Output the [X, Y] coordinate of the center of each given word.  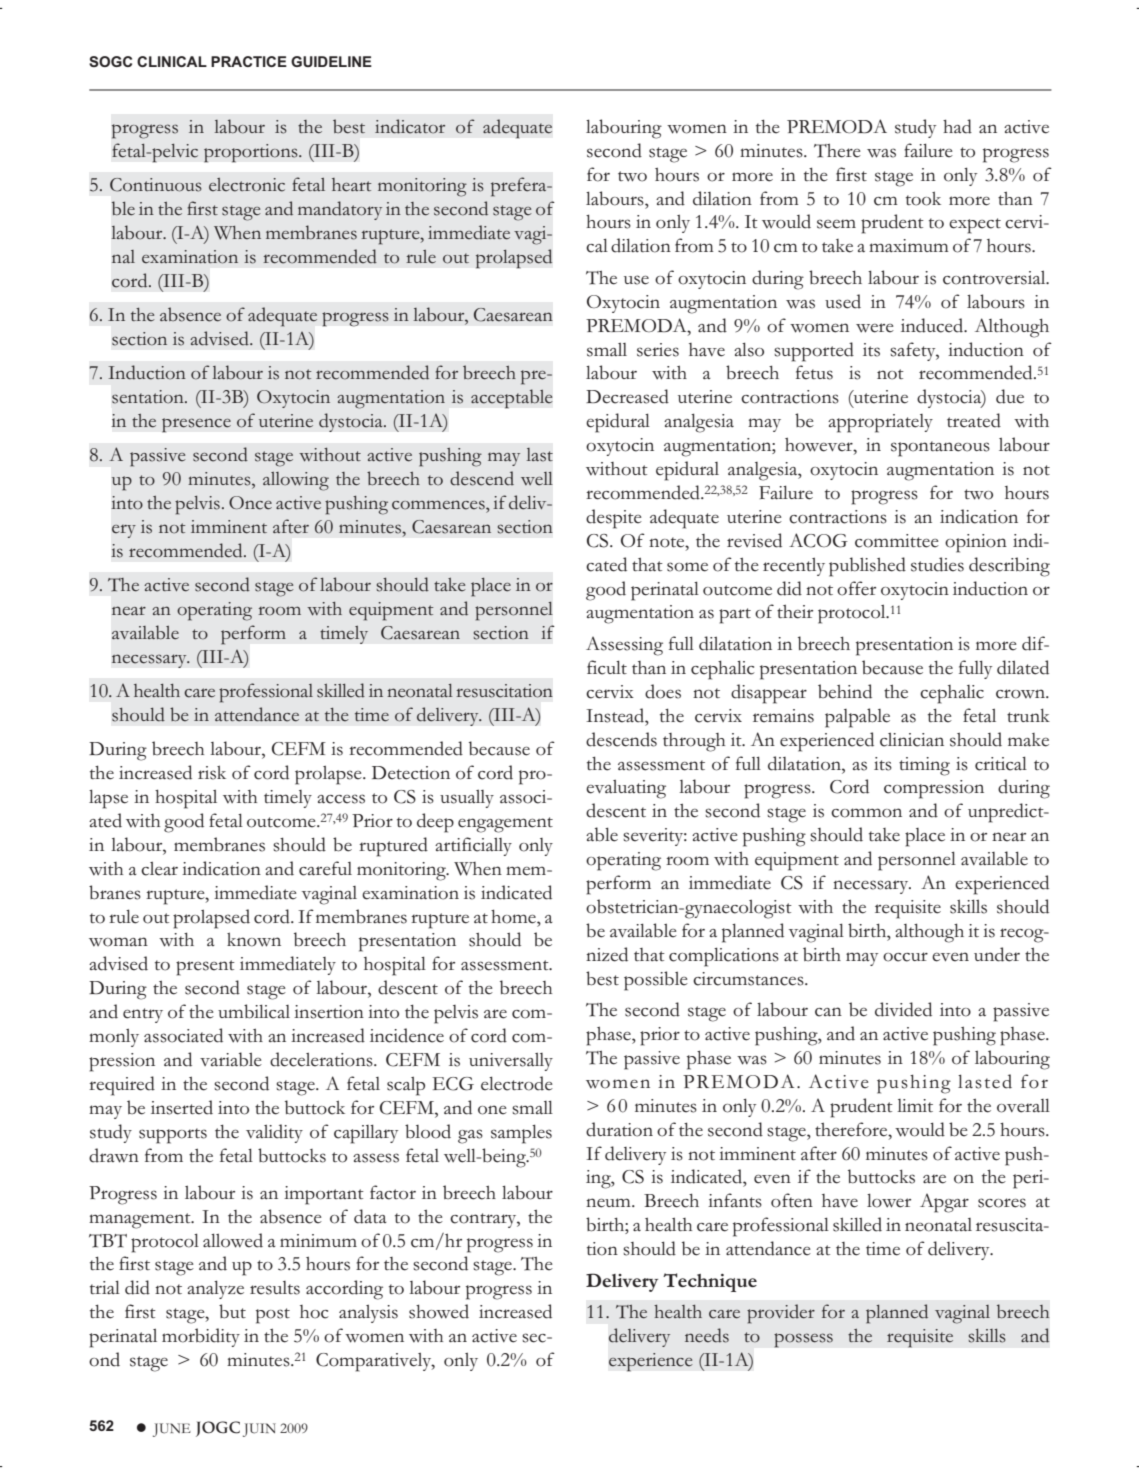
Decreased [627, 396]
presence [196, 425]
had [957, 126]
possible [656, 981]
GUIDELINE [331, 61]
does [663, 691]
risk [212, 772]
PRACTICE [249, 61]
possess [803, 1340]
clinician [912, 740]
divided [903, 1009]
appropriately [880, 423]
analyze [215, 1289]
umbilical [254, 1011]
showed [439, 1311]
